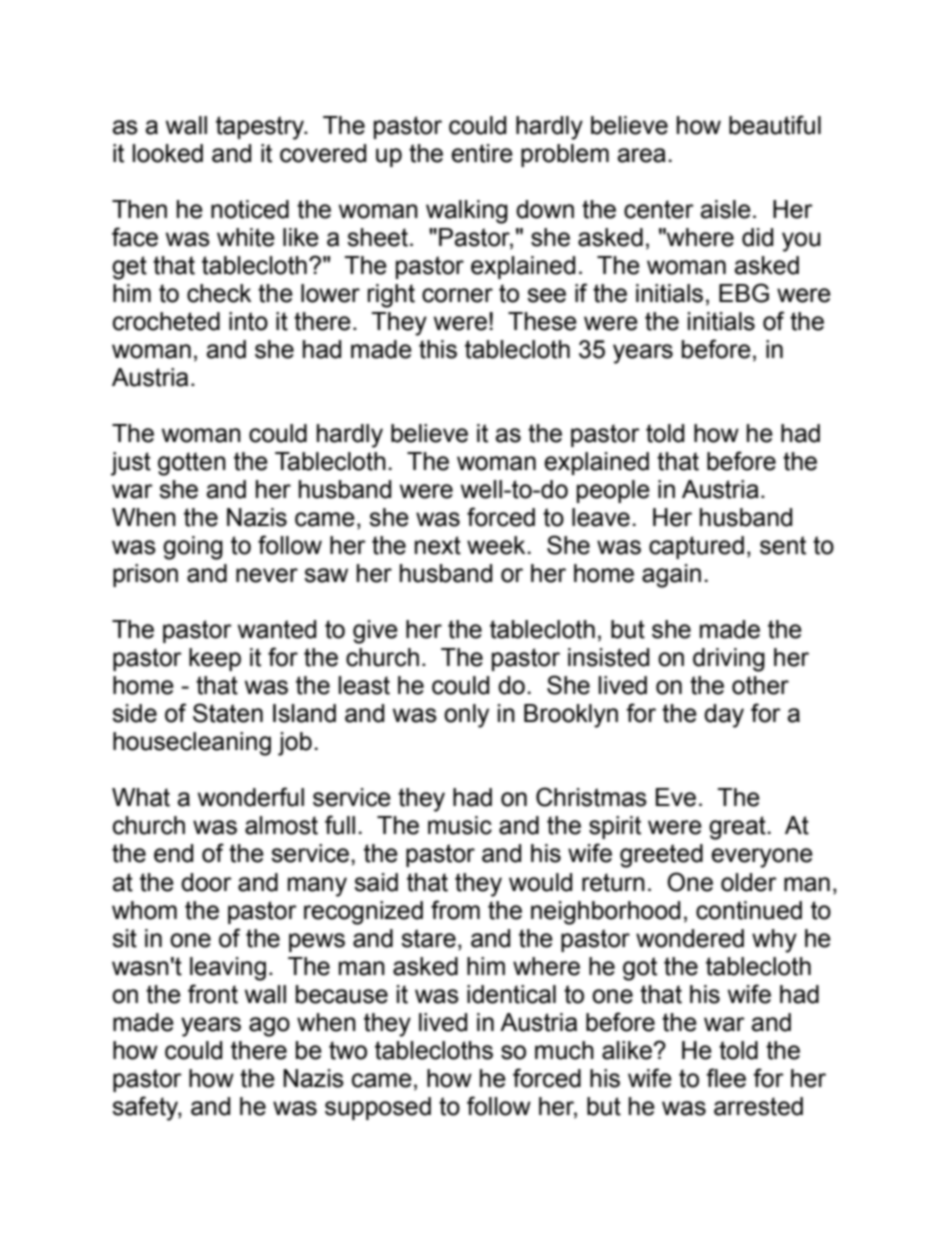  I want to click on this, so click(438, 349).
